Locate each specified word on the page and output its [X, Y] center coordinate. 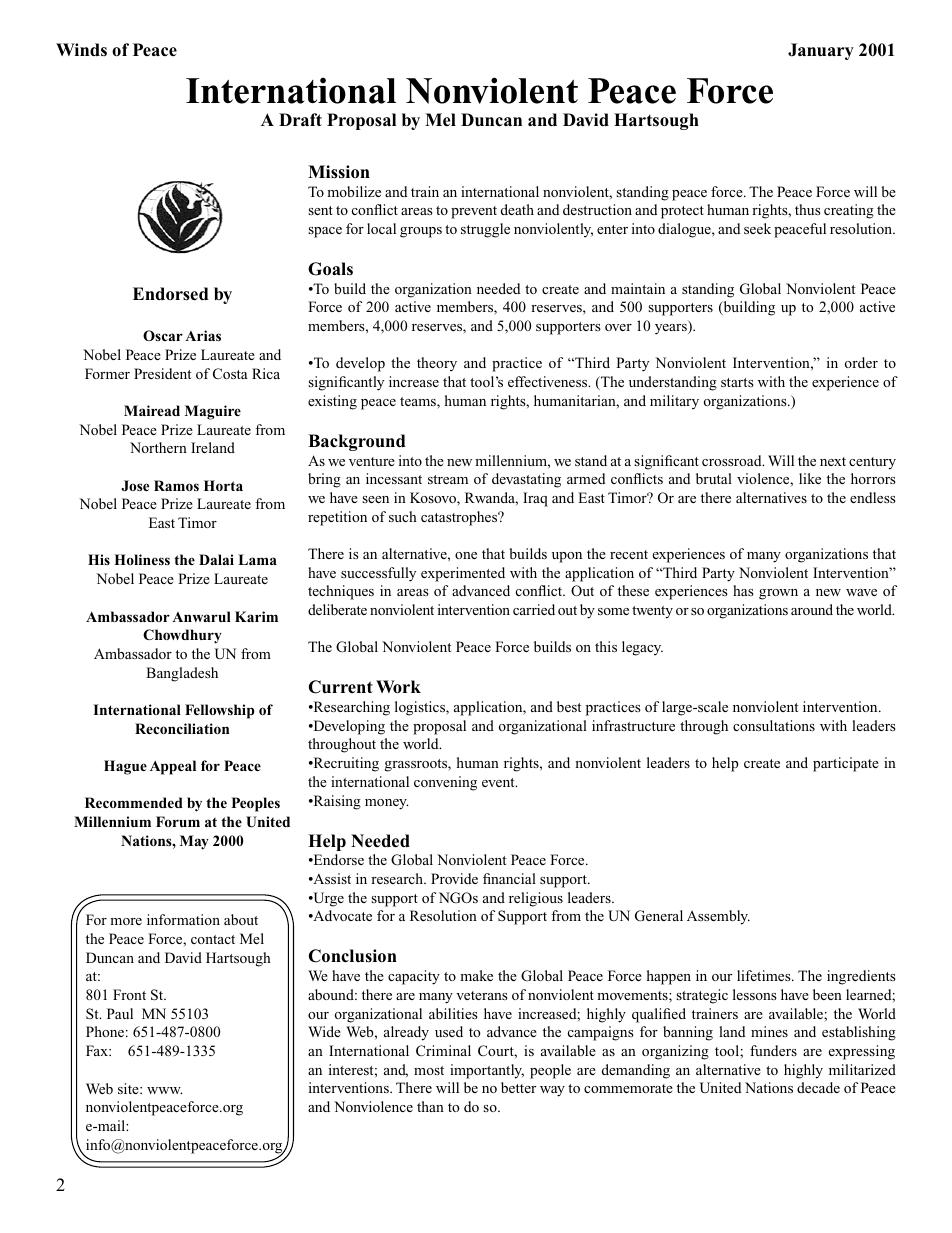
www [164, 1090]
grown [778, 594]
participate [846, 764]
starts [737, 382]
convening [445, 783]
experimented [463, 574]
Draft [300, 119]
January [821, 51]
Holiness [142, 559]
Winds [81, 50]
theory [437, 364]
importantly [487, 1071]
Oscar [163, 335]
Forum [178, 821]
